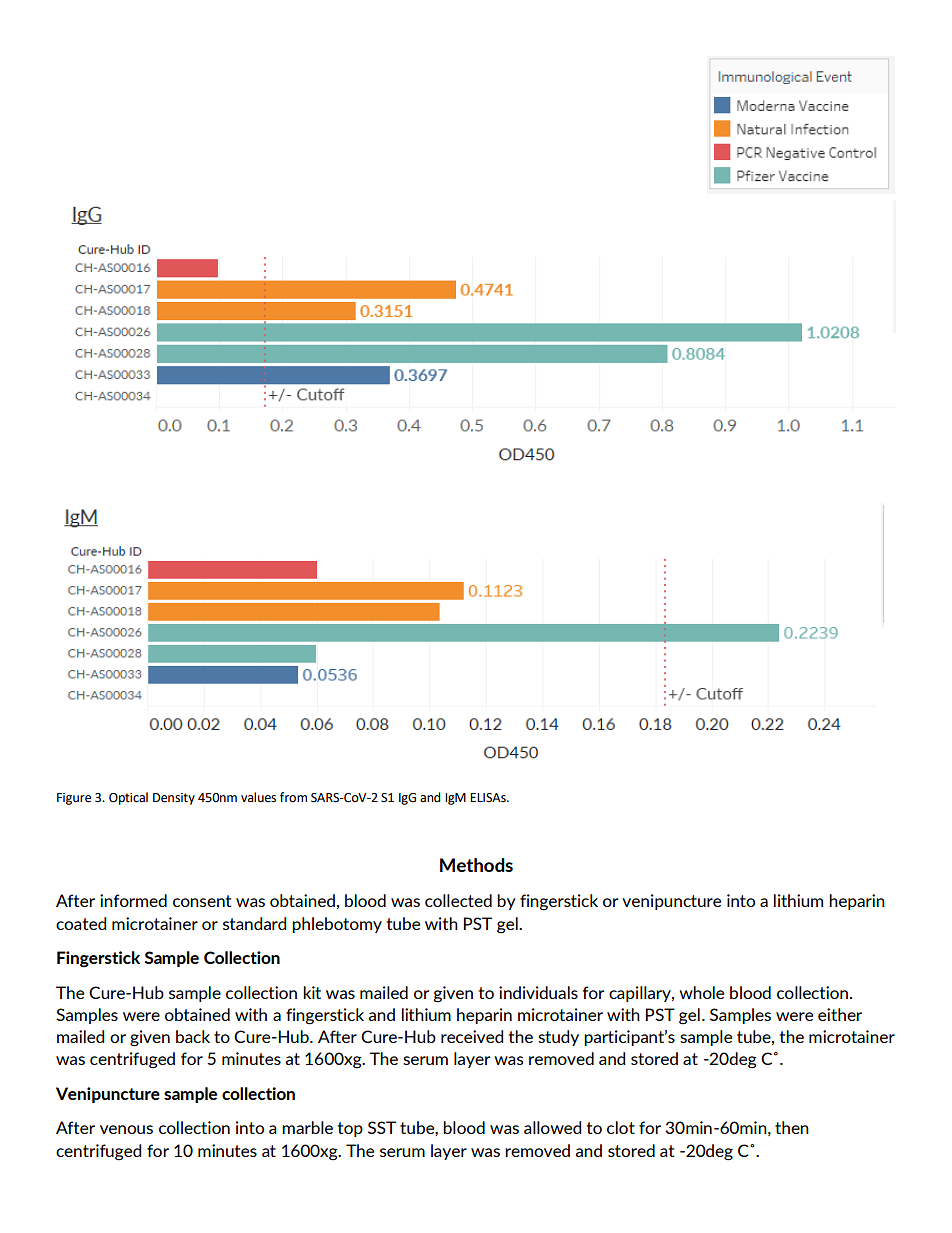 This screenshot has width=952, height=1233. What do you see at coordinates (174, 799) in the screenshot?
I see `Density` at bounding box center [174, 799].
